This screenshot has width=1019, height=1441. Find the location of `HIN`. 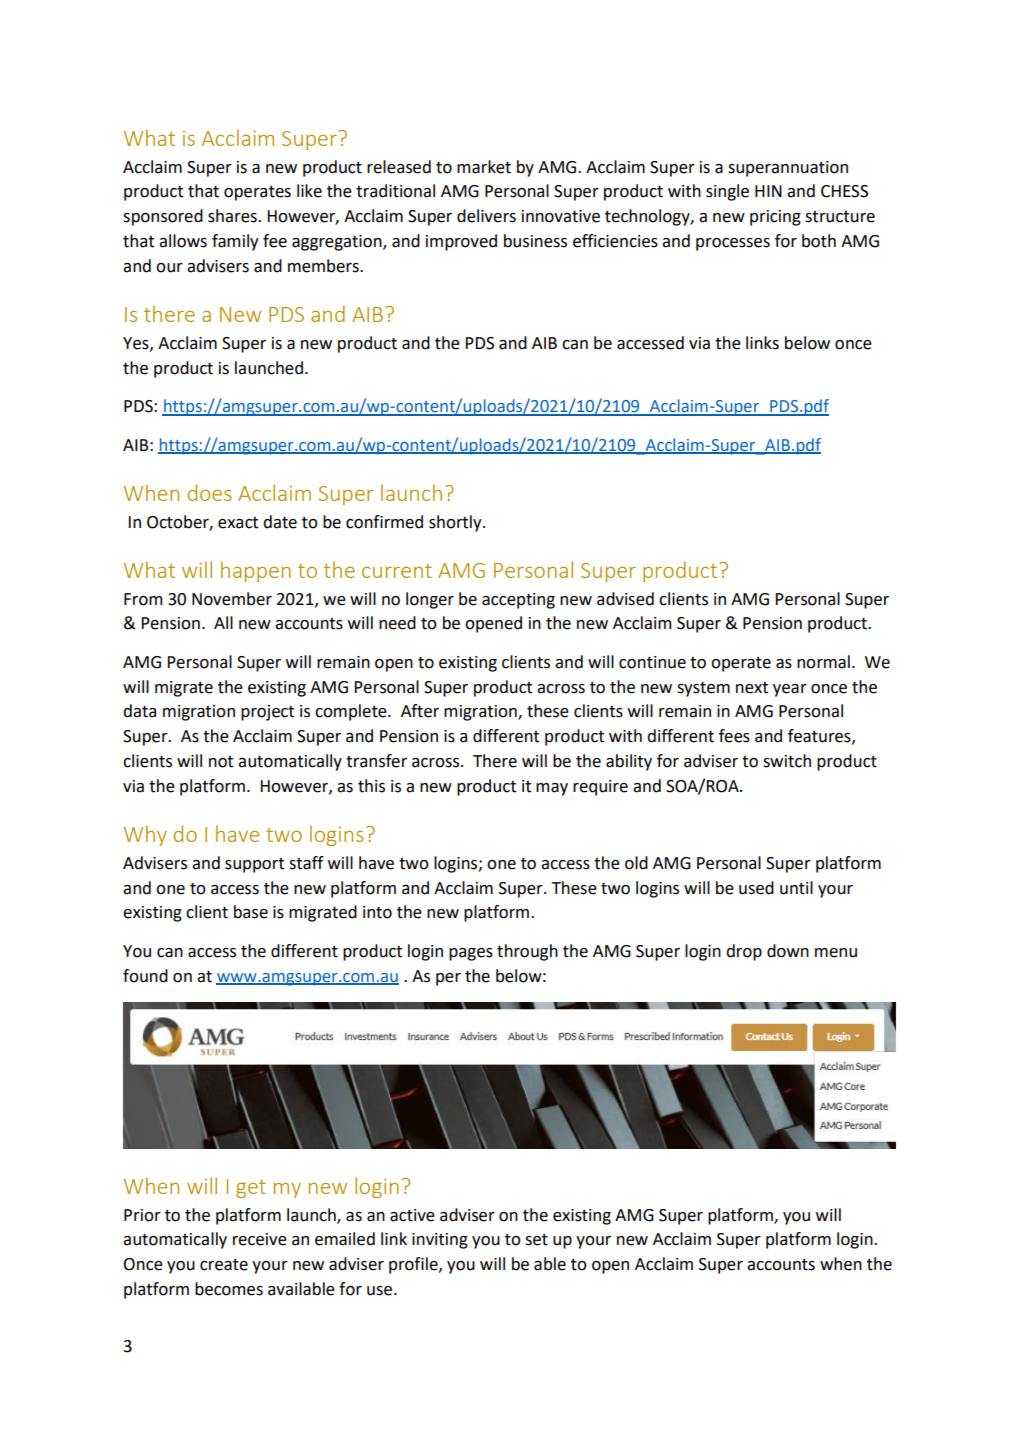

HIN is located at coordinates (768, 191).
